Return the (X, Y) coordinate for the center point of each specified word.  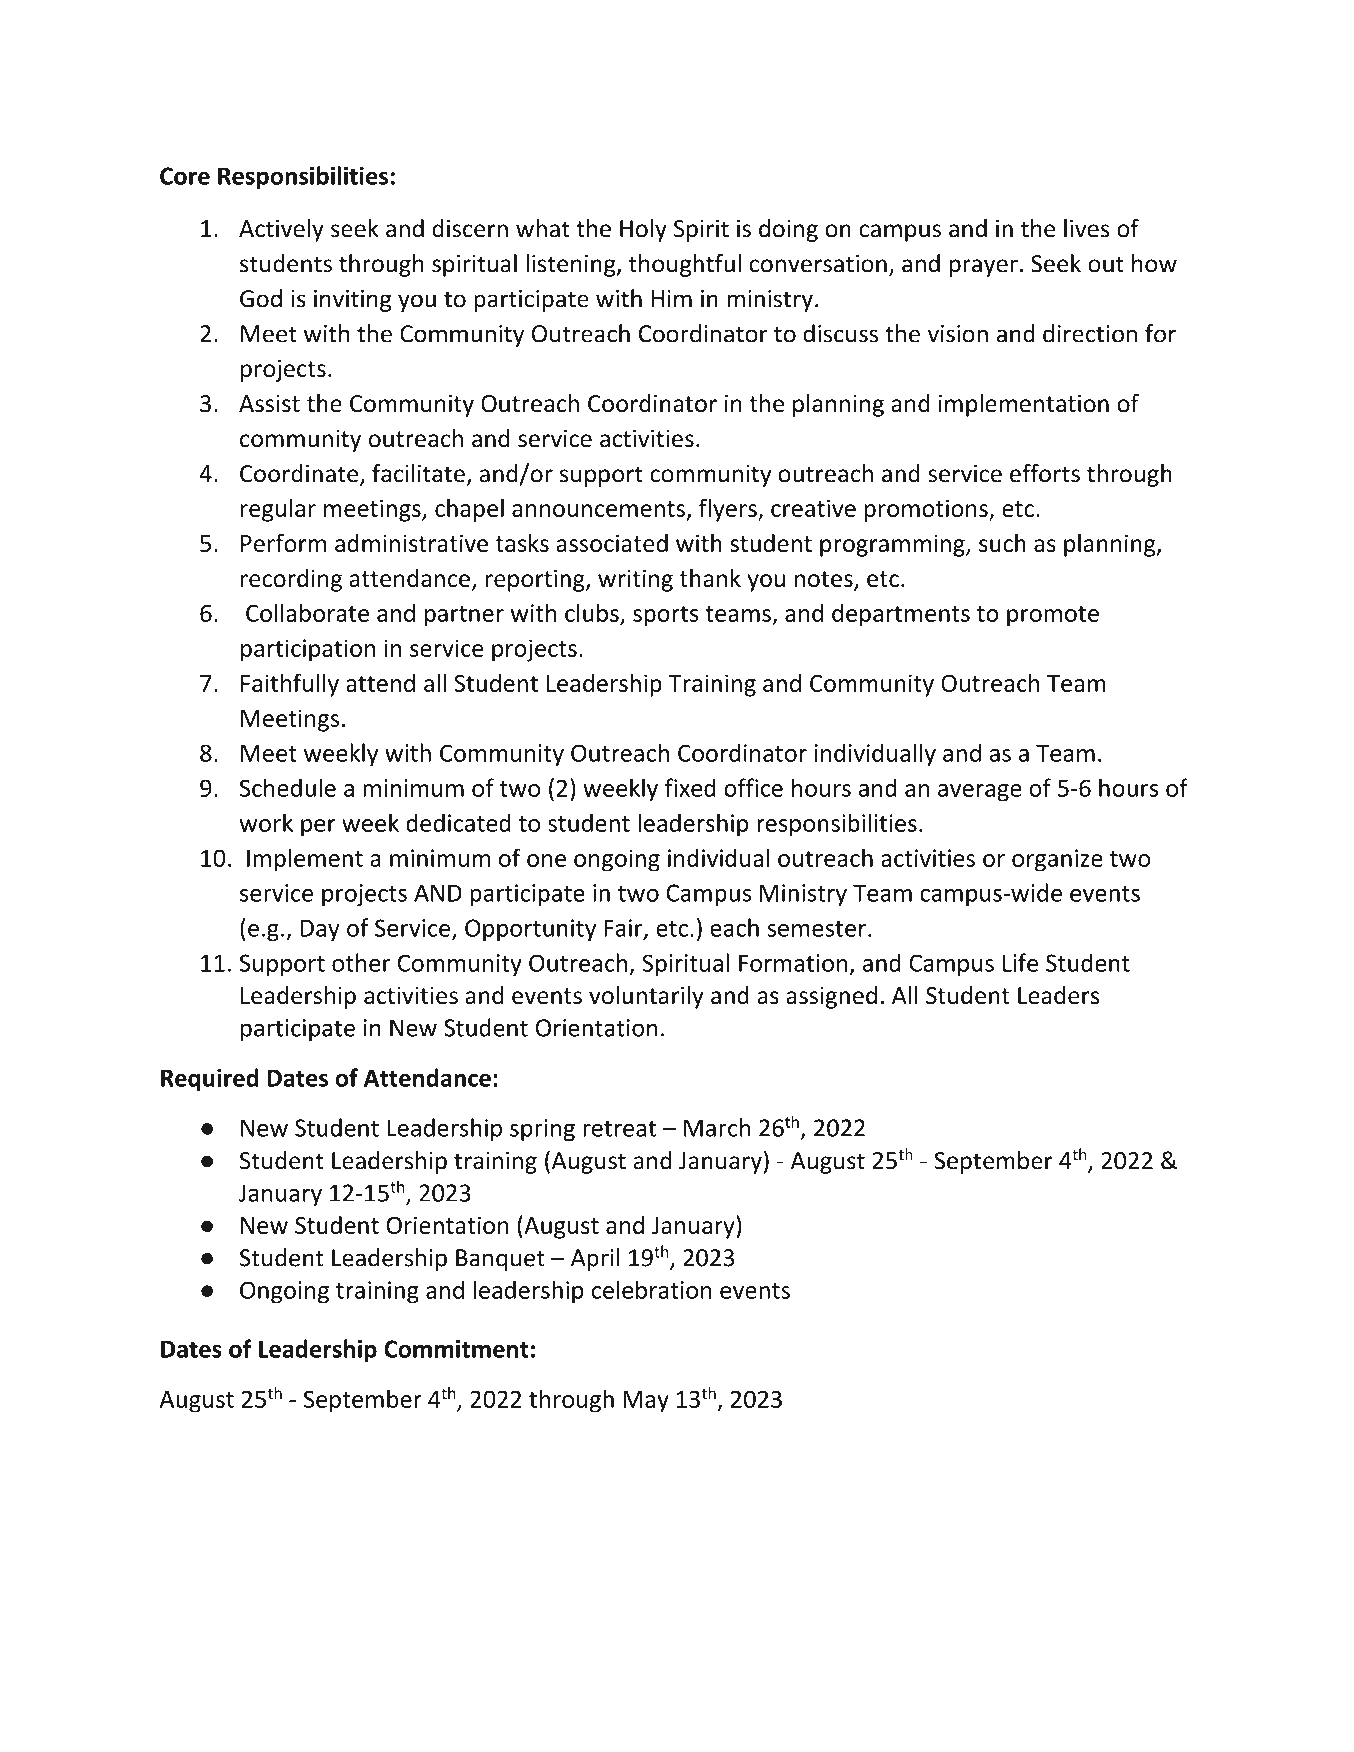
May (646, 1402)
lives (1087, 228)
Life (1020, 962)
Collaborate (307, 612)
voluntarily (646, 997)
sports (666, 616)
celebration (652, 1289)
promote (1053, 616)
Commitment (456, 1349)
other (361, 962)
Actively (281, 230)
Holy (643, 230)
